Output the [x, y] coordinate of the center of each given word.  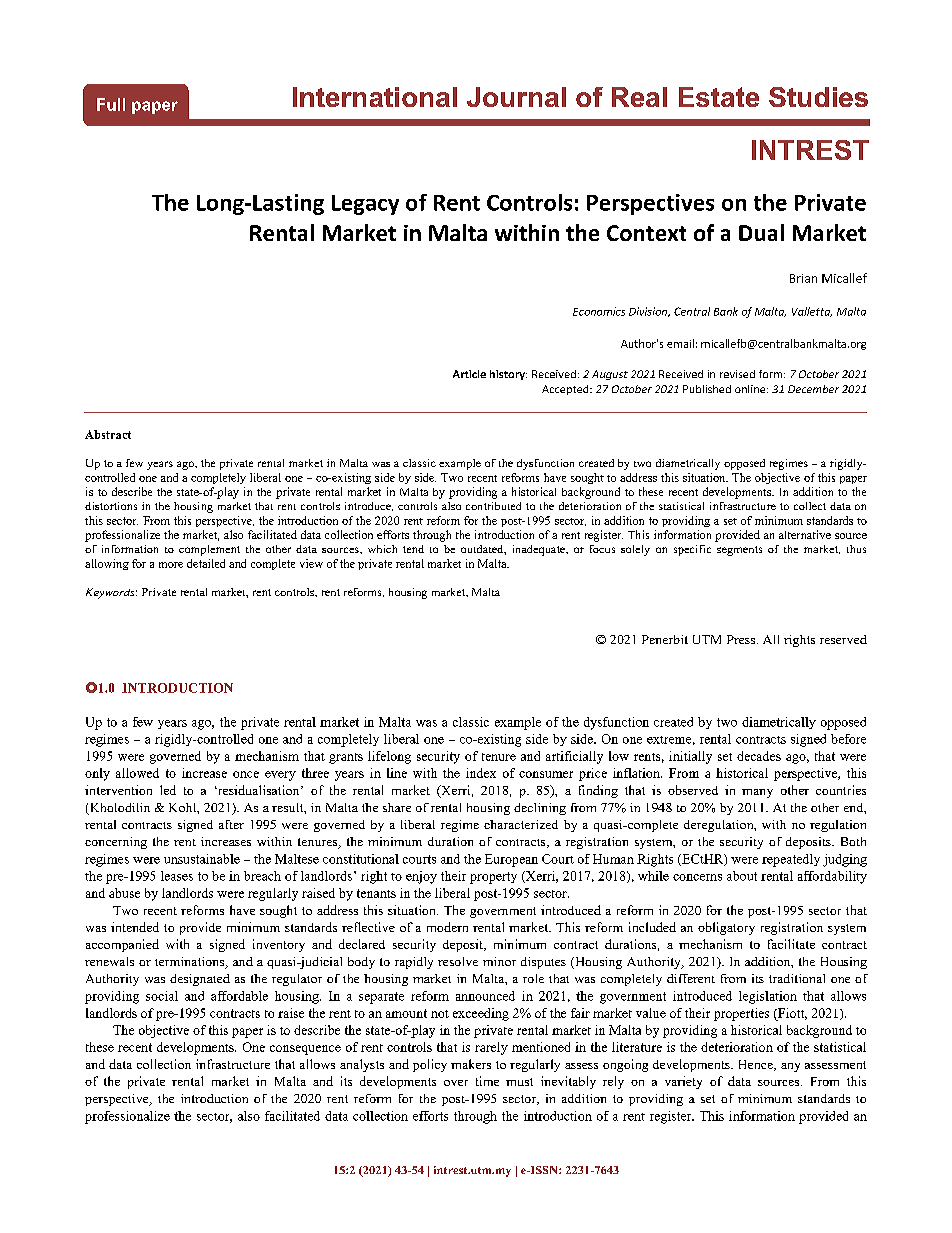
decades [759, 756]
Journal [516, 97]
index [481, 773]
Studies [818, 97]
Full [111, 104]
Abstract [108, 434]
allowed [137, 773]
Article [469, 374]
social [162, 996]
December [813, 389]
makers [471, 1064]
